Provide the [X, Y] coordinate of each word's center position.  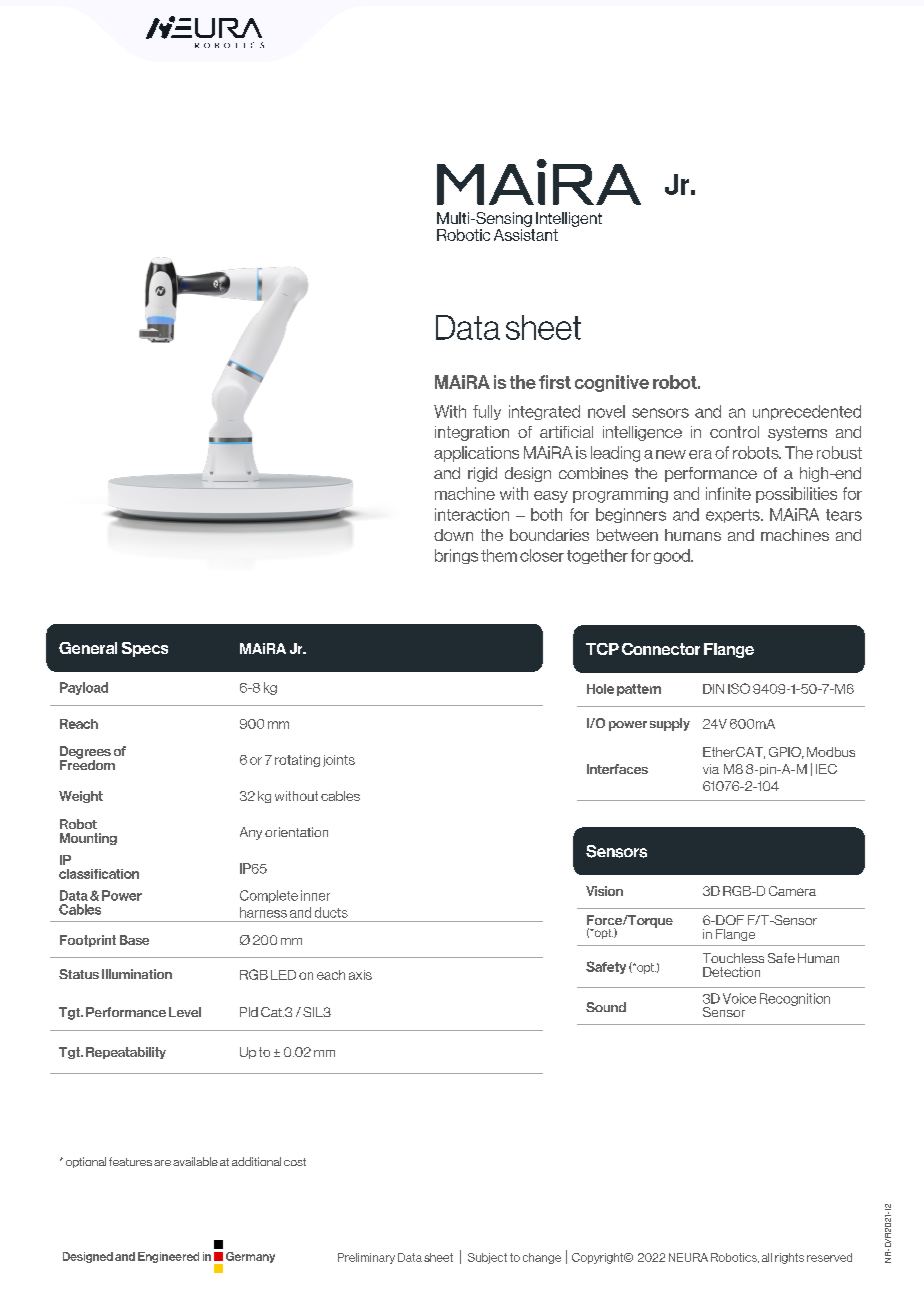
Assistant [526, 235]
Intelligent [569, 219]
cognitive [612, 383]
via [711, 769]
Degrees [85, 753]
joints [339, 761]
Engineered [168, 1257]
